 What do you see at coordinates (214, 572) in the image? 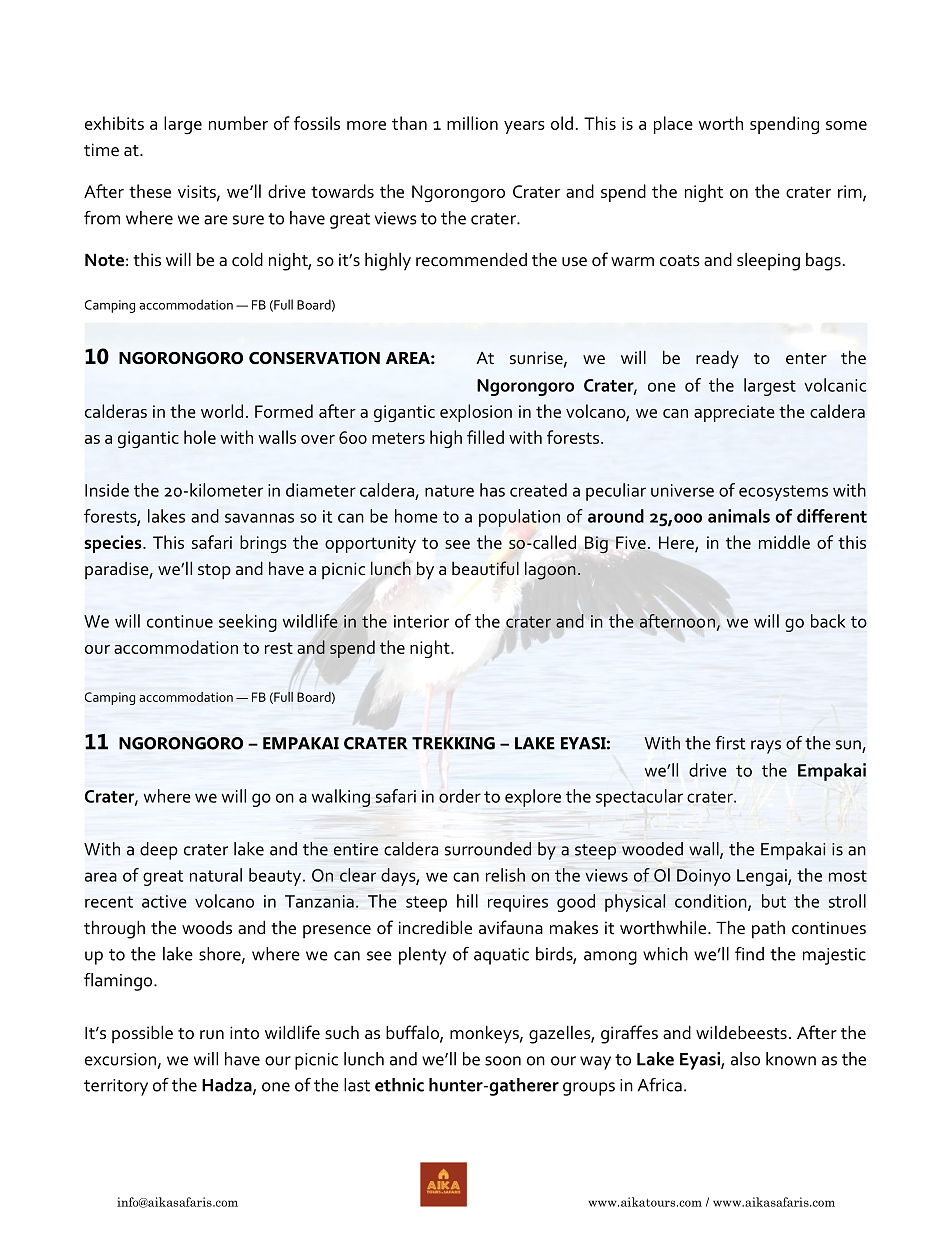
I see `stop` at bounding box center [214, 572].
